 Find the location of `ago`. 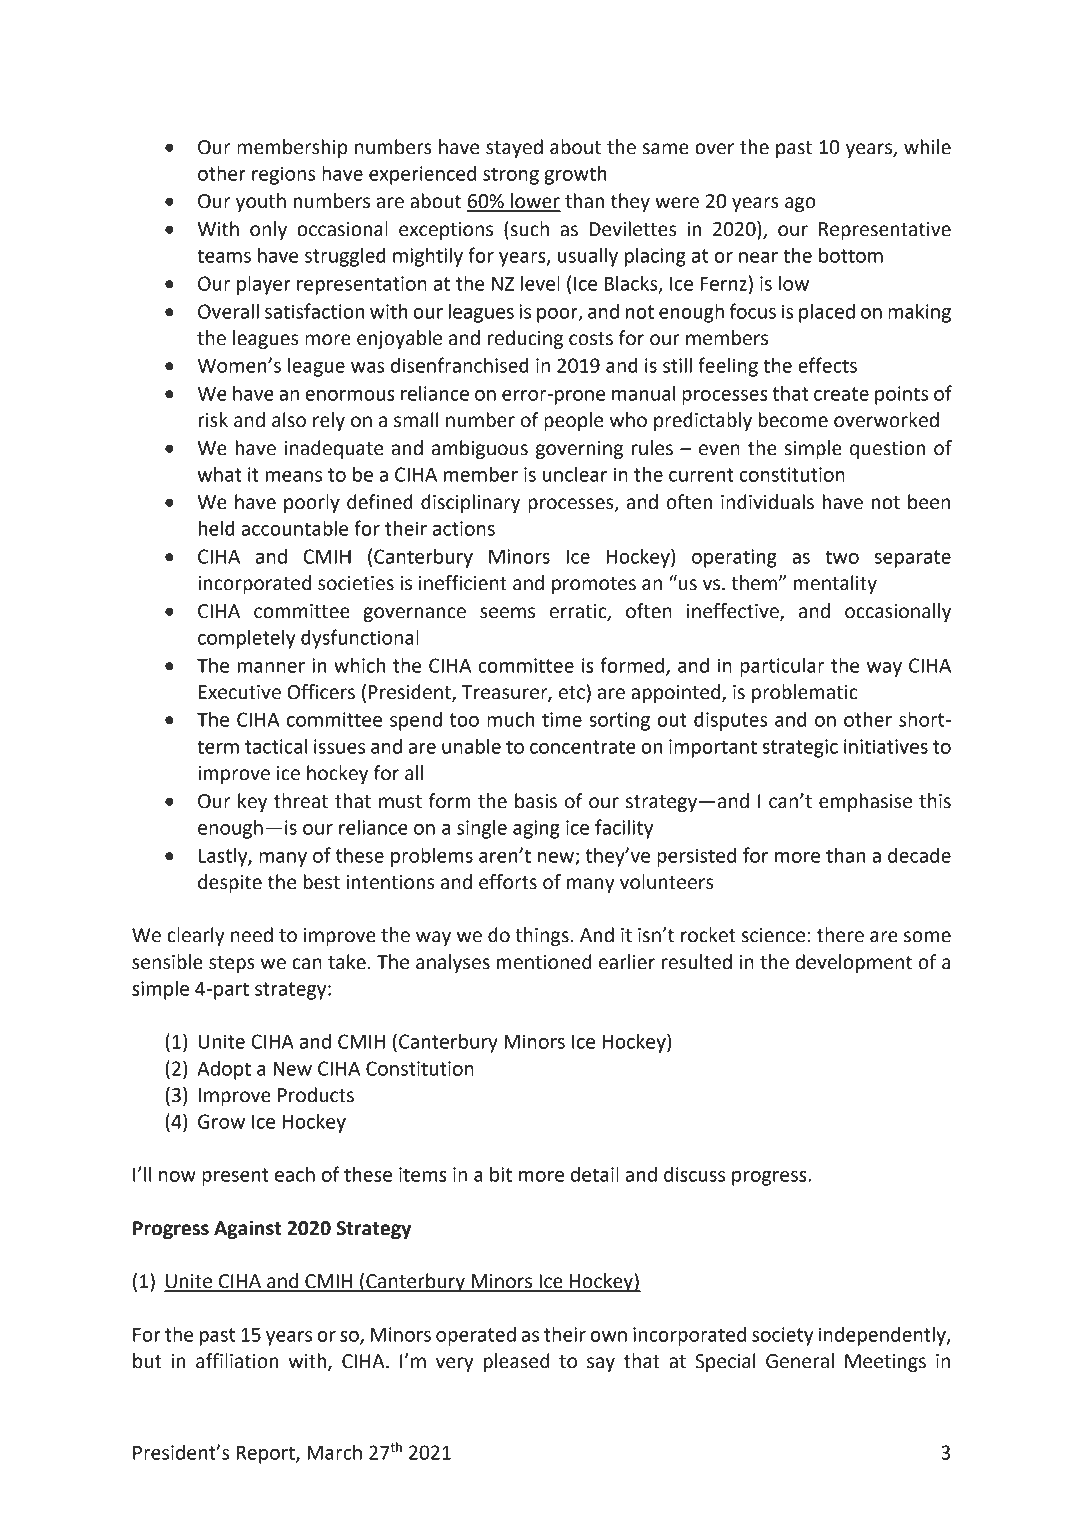

ago is located at coordinates (800, 204).
